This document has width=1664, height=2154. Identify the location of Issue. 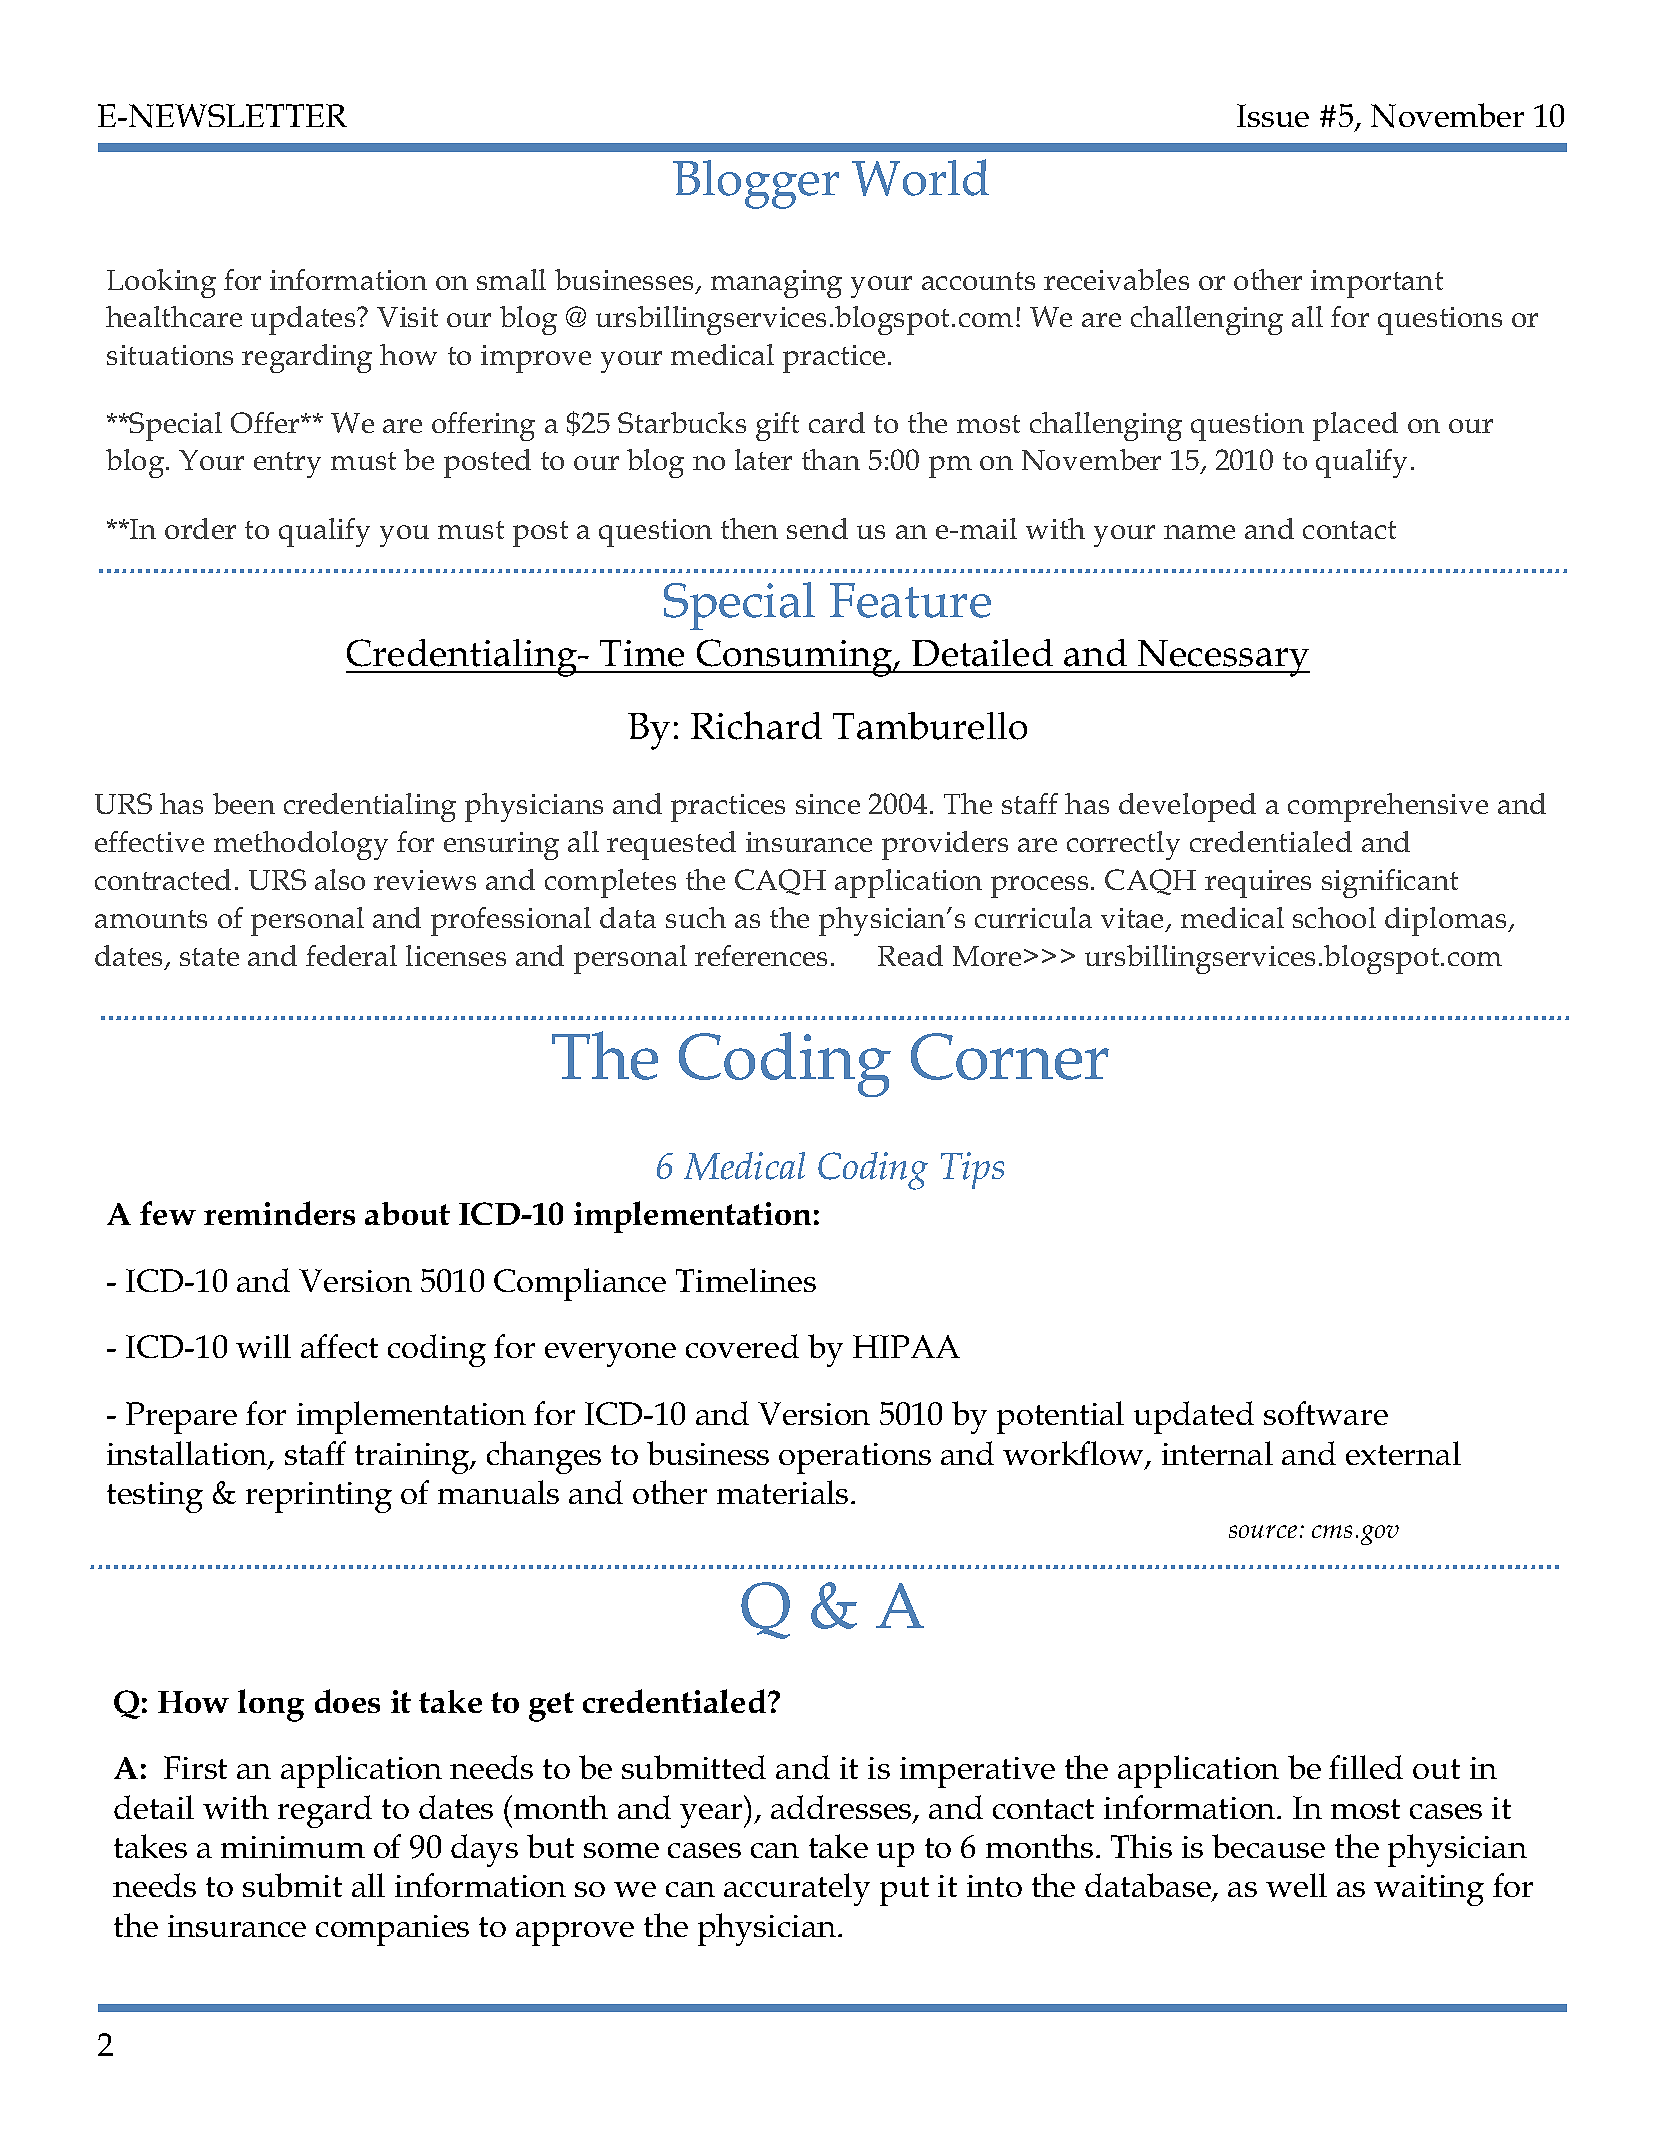
(1273, 115).
